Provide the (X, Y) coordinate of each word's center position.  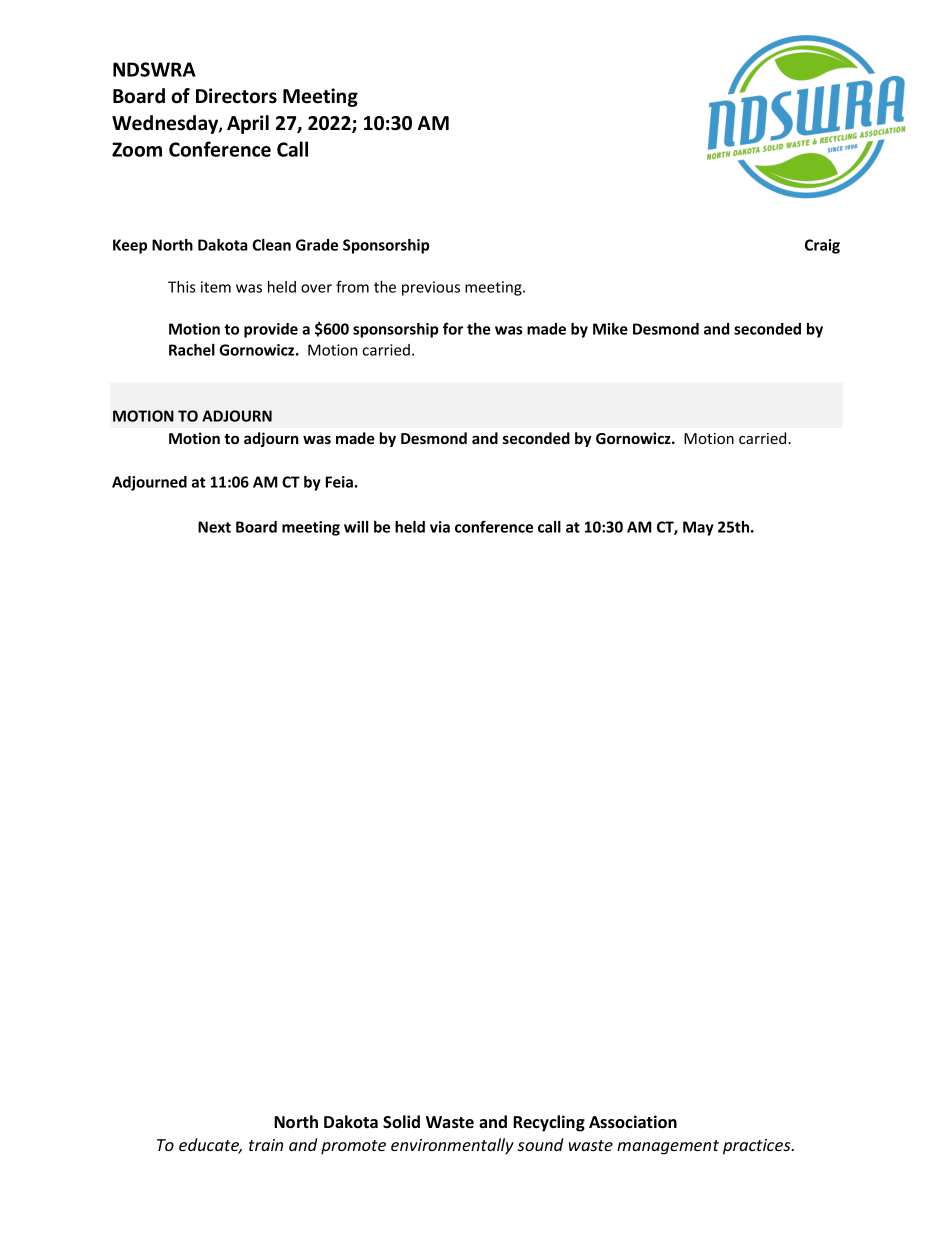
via (440, 527)
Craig (822, 246)
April (248, 124)
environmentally (452, 1146)
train (266, 1145)
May (698, 528)
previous (431, 288)
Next (214, 527)
